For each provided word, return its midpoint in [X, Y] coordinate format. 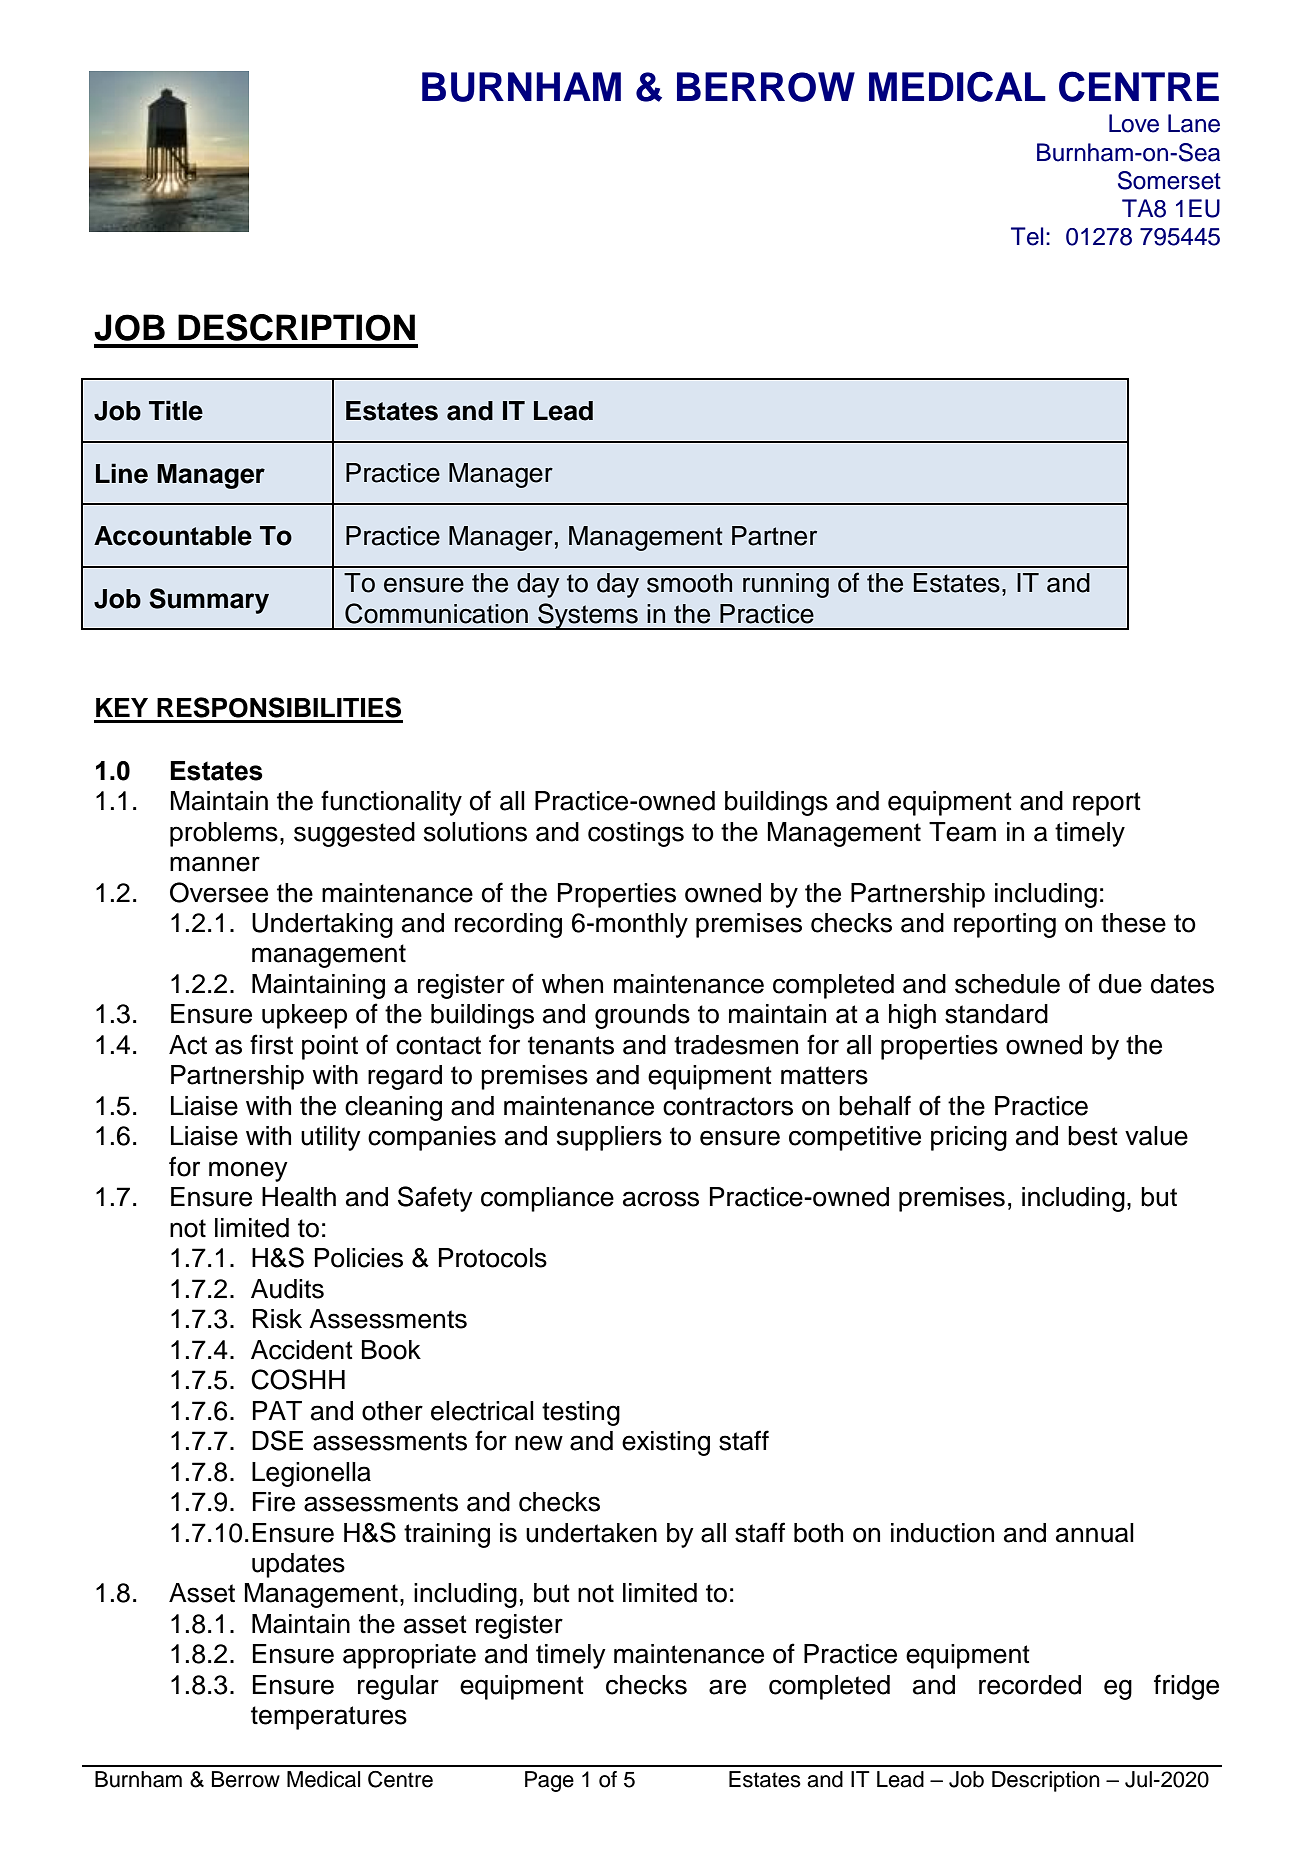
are [727, 1687]
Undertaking [322, 925]
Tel [1027, 236]
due [1120, 984]
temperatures [329, 1718]
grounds [642, 1016]
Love [1134, 123]
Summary [209, 601]
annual [1095, 1533]
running [786, 585]
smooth [689, 583]
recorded [1030, 1685]
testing [581, 1413]
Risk [277, 1319]
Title [176, 410]
